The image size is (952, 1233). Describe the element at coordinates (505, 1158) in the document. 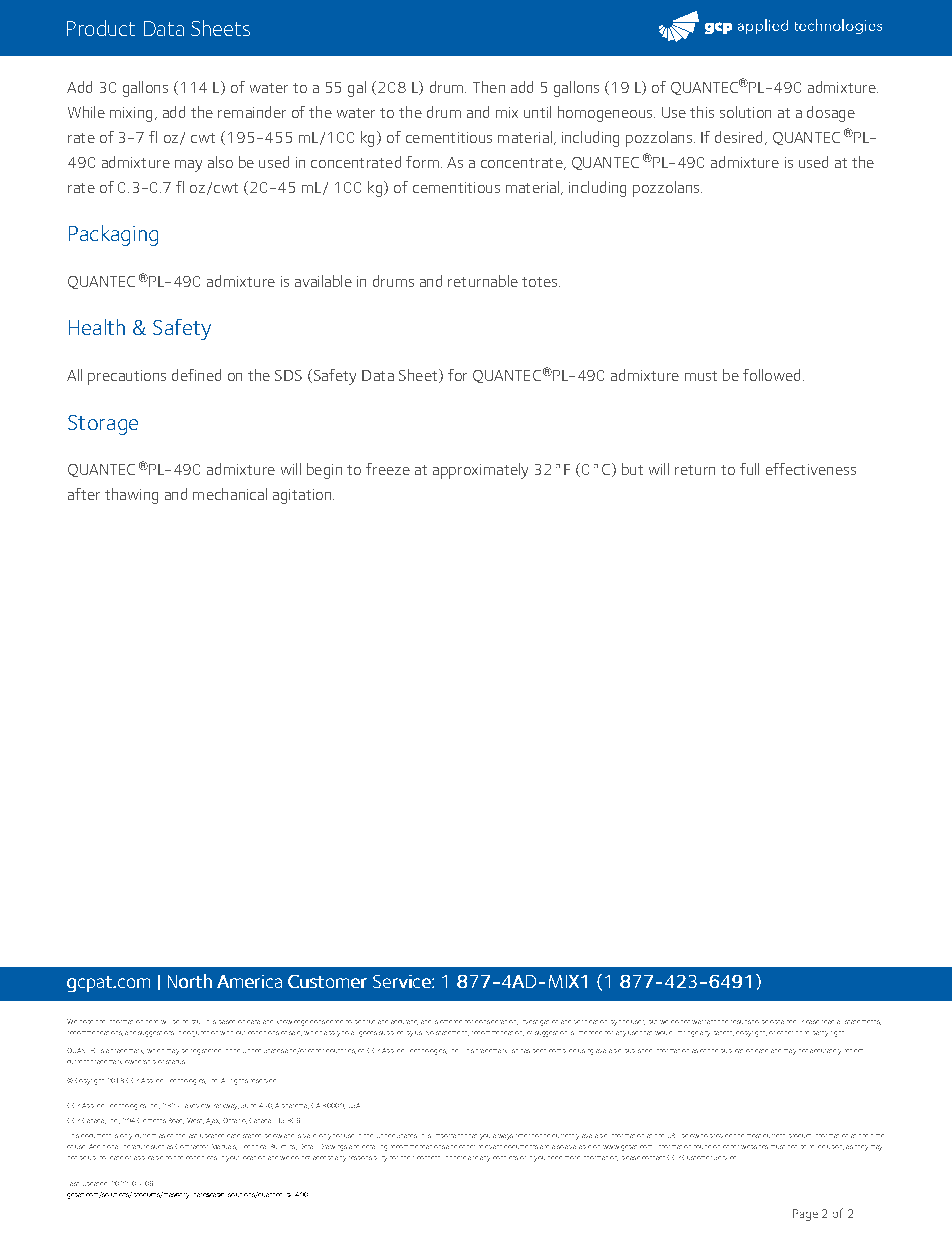

I see `conflicts` at that location.
